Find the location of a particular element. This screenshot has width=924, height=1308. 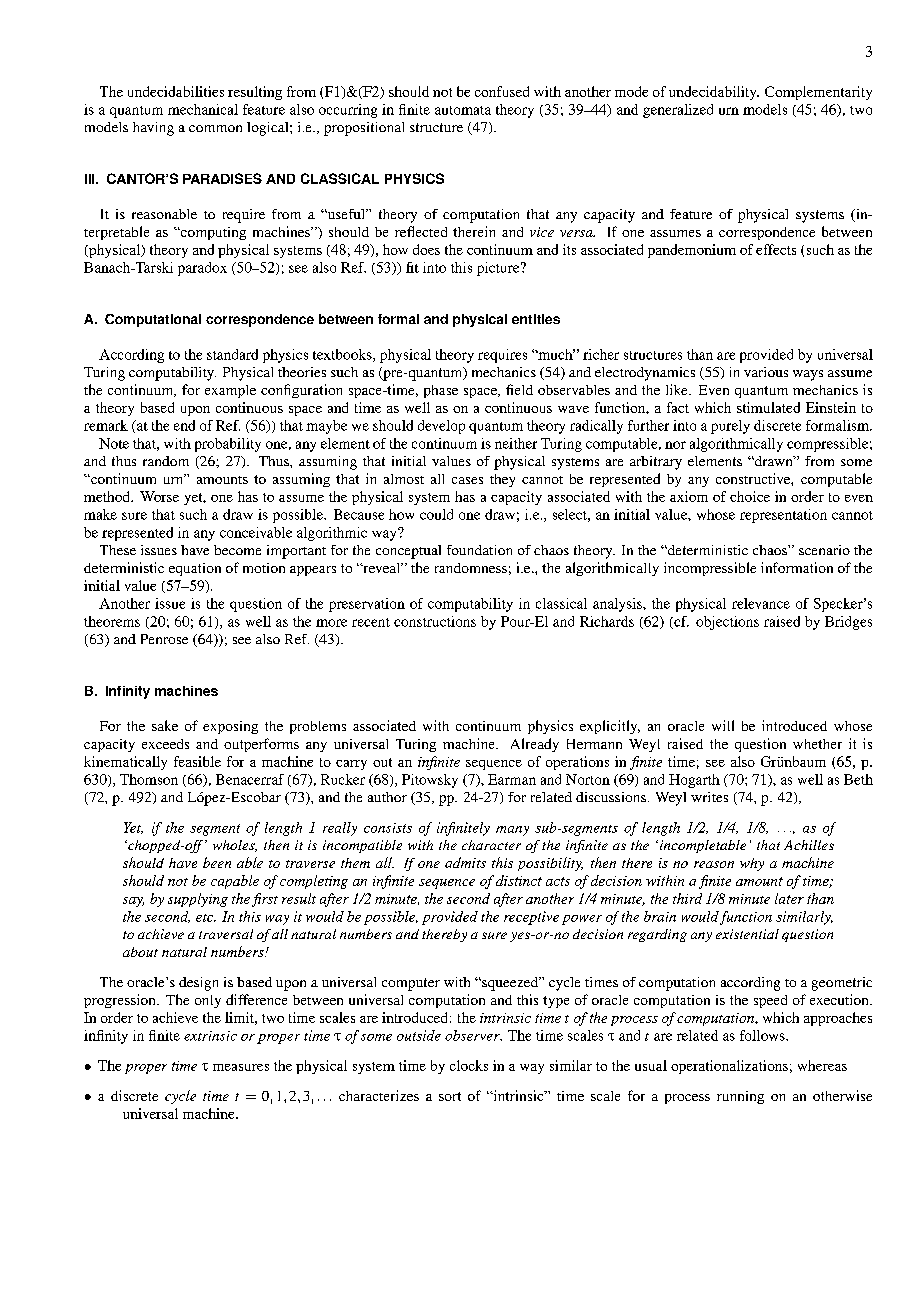

Already is located at coordinates (535, 745).
